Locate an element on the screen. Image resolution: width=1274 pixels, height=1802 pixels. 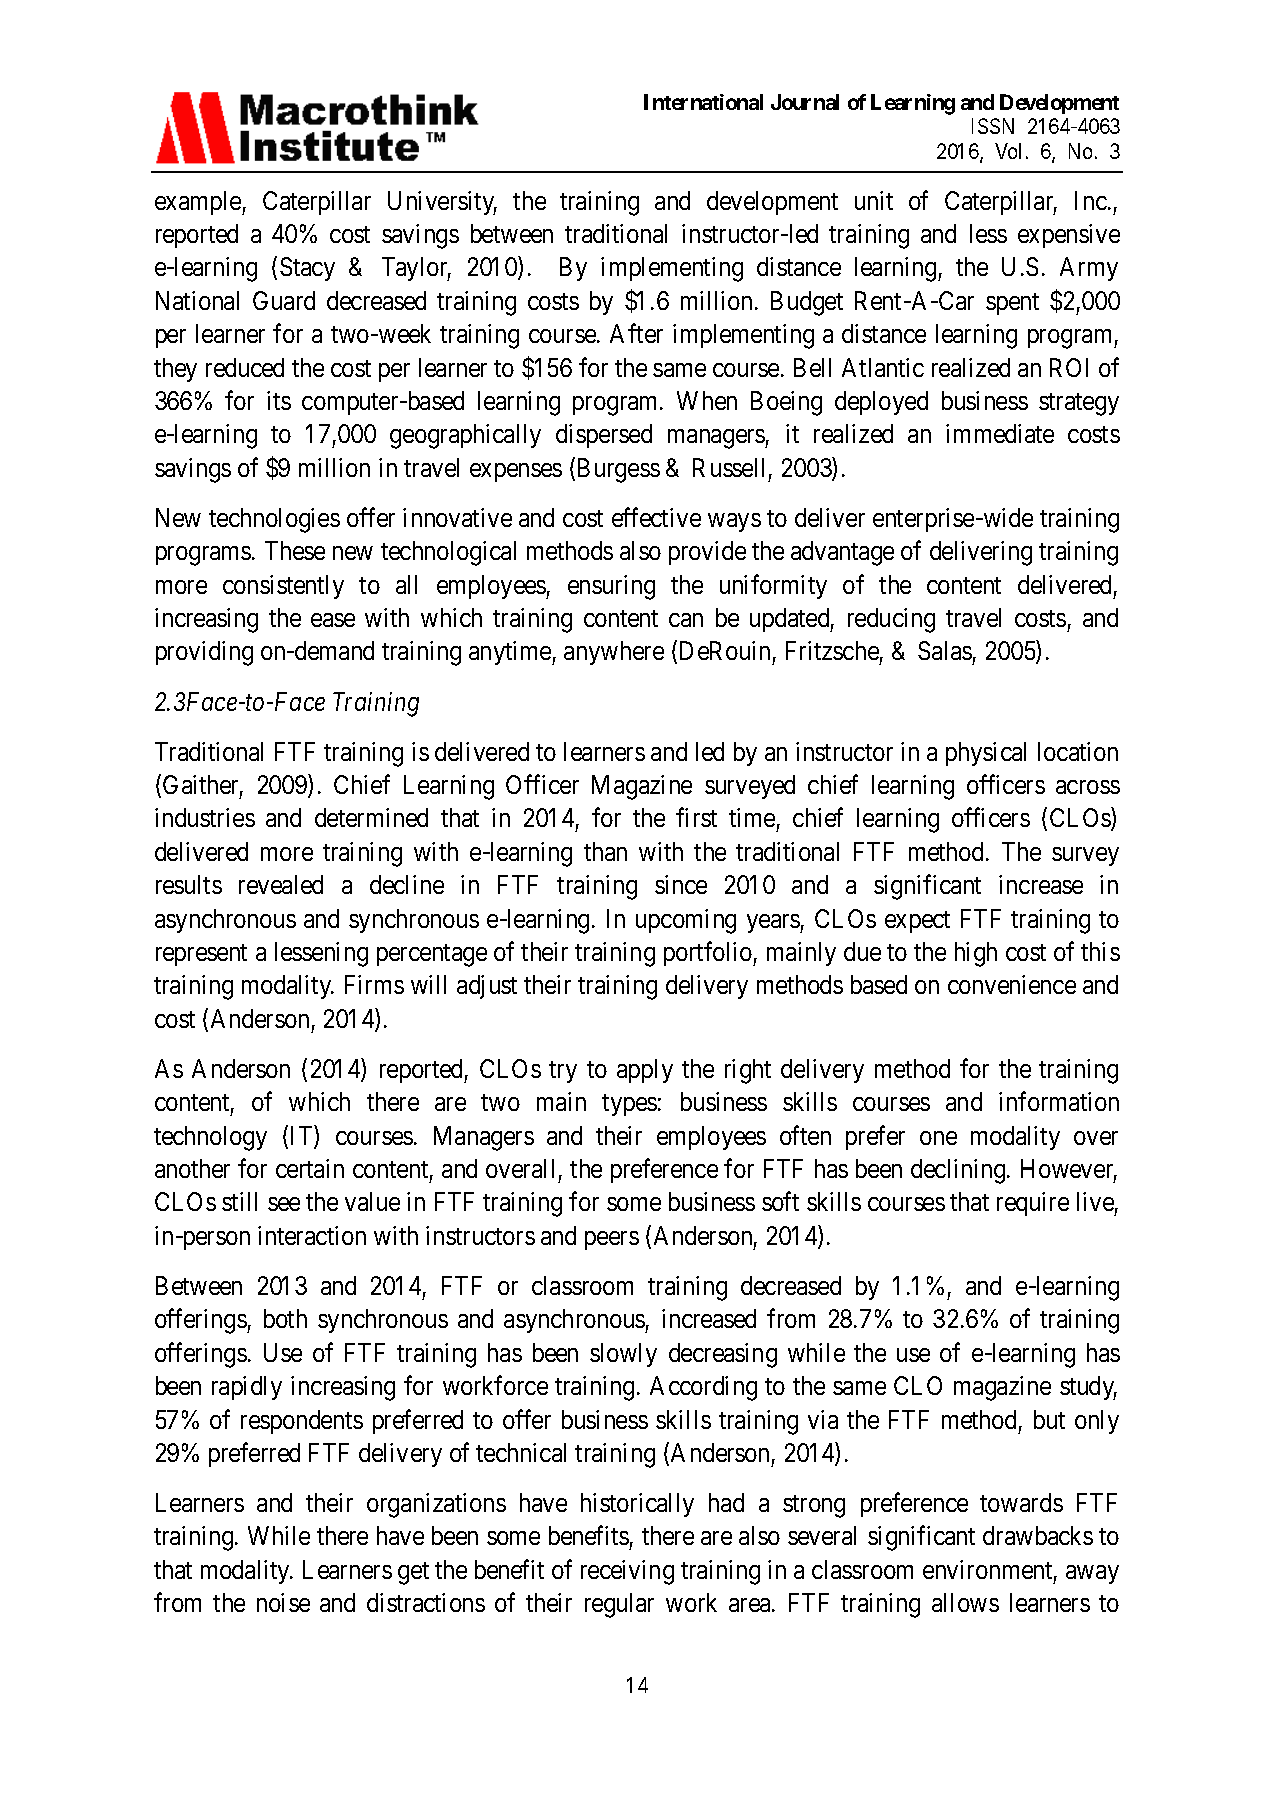
technology is located at coordinates (210, 1138).
